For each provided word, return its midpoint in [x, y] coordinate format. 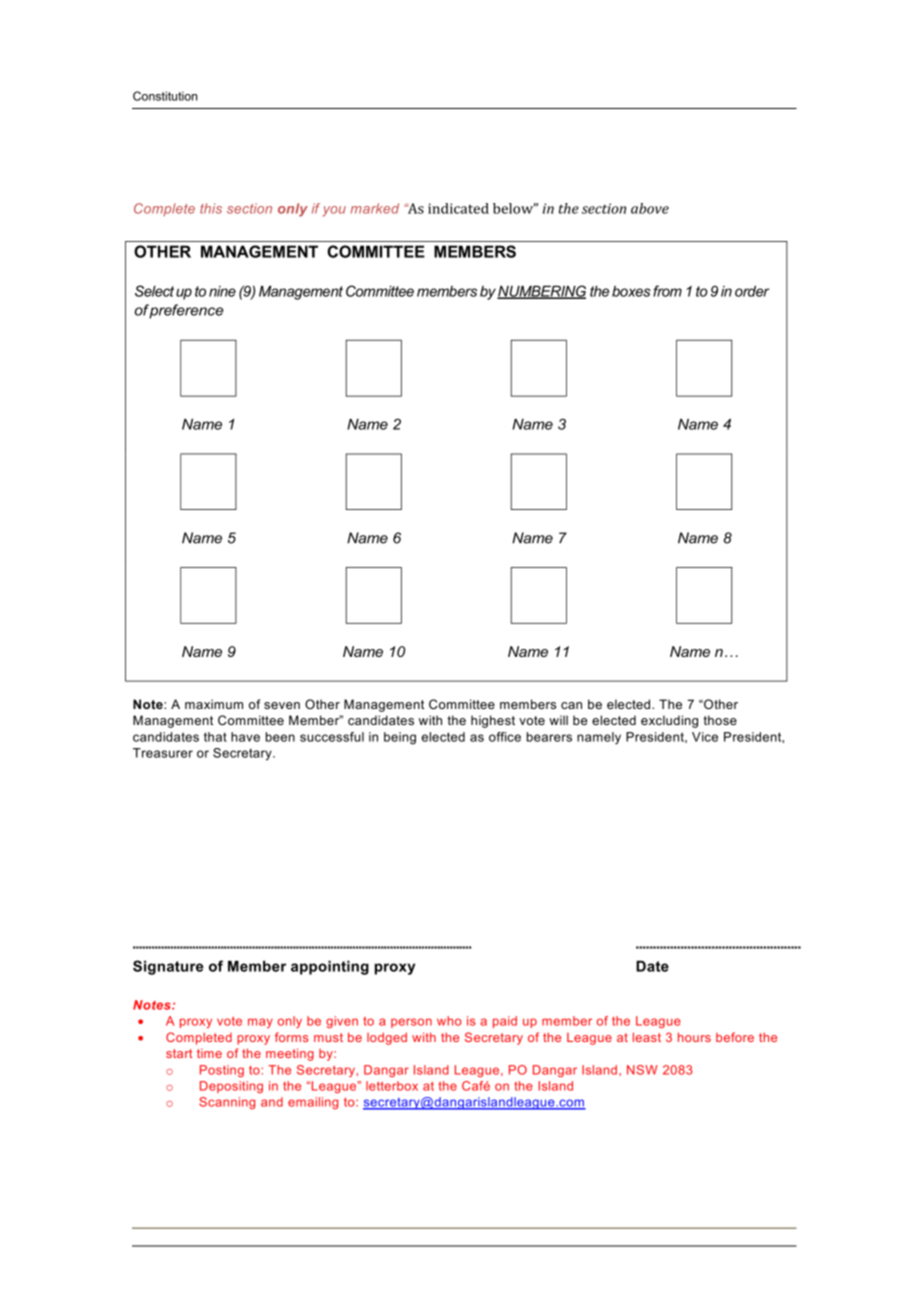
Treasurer [163, 753]
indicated [458, 208]
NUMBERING [541, 292]
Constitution [165, 96]
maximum [214, 704]
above [650, 208]
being [400, 738]
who [449, 1021]
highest [493, 721]
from [667, 291]
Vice [705, 737]
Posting [222, 1071]
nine [222, 291]
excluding [669, 721]
